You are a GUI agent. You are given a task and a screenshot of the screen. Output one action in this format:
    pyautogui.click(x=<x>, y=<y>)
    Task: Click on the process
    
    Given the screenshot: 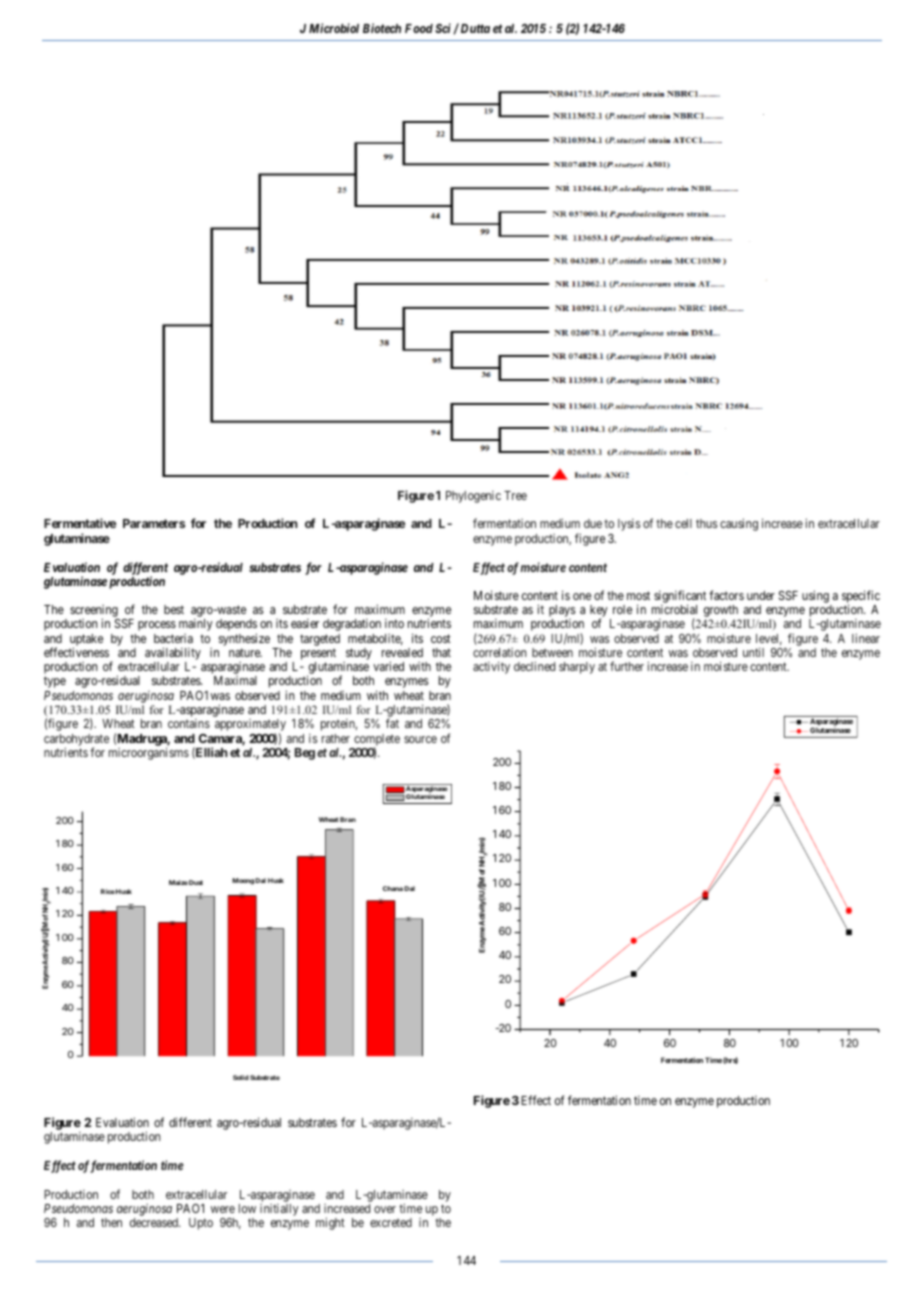 What is the action you would take?
    pyautogui.click(x=157, y=626)
